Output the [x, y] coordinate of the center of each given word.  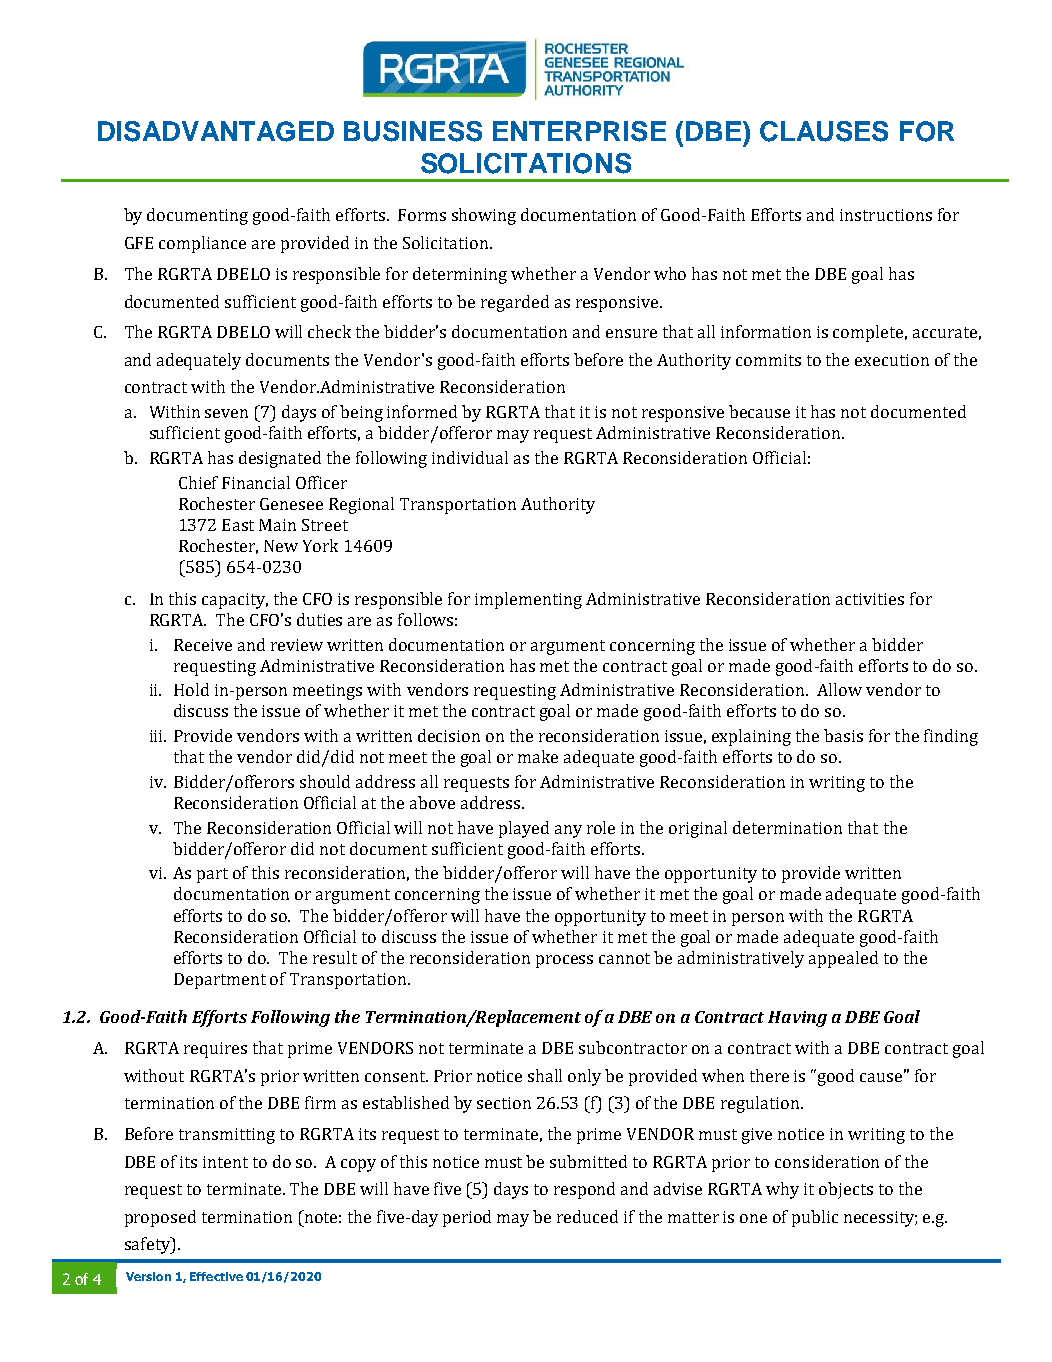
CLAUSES [824, 131]
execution [892, 360]
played [524, 829]
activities [870, 599]
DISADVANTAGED [216, 131]
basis [843, 735]
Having [797, 1019]
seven [226, 413]
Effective [216, 1276]
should [325, 781]
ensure [631, 333]
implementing [528, 600]
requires [215, 1050]
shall [545, 1075]
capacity [235, 601]
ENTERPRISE [579, 131]
